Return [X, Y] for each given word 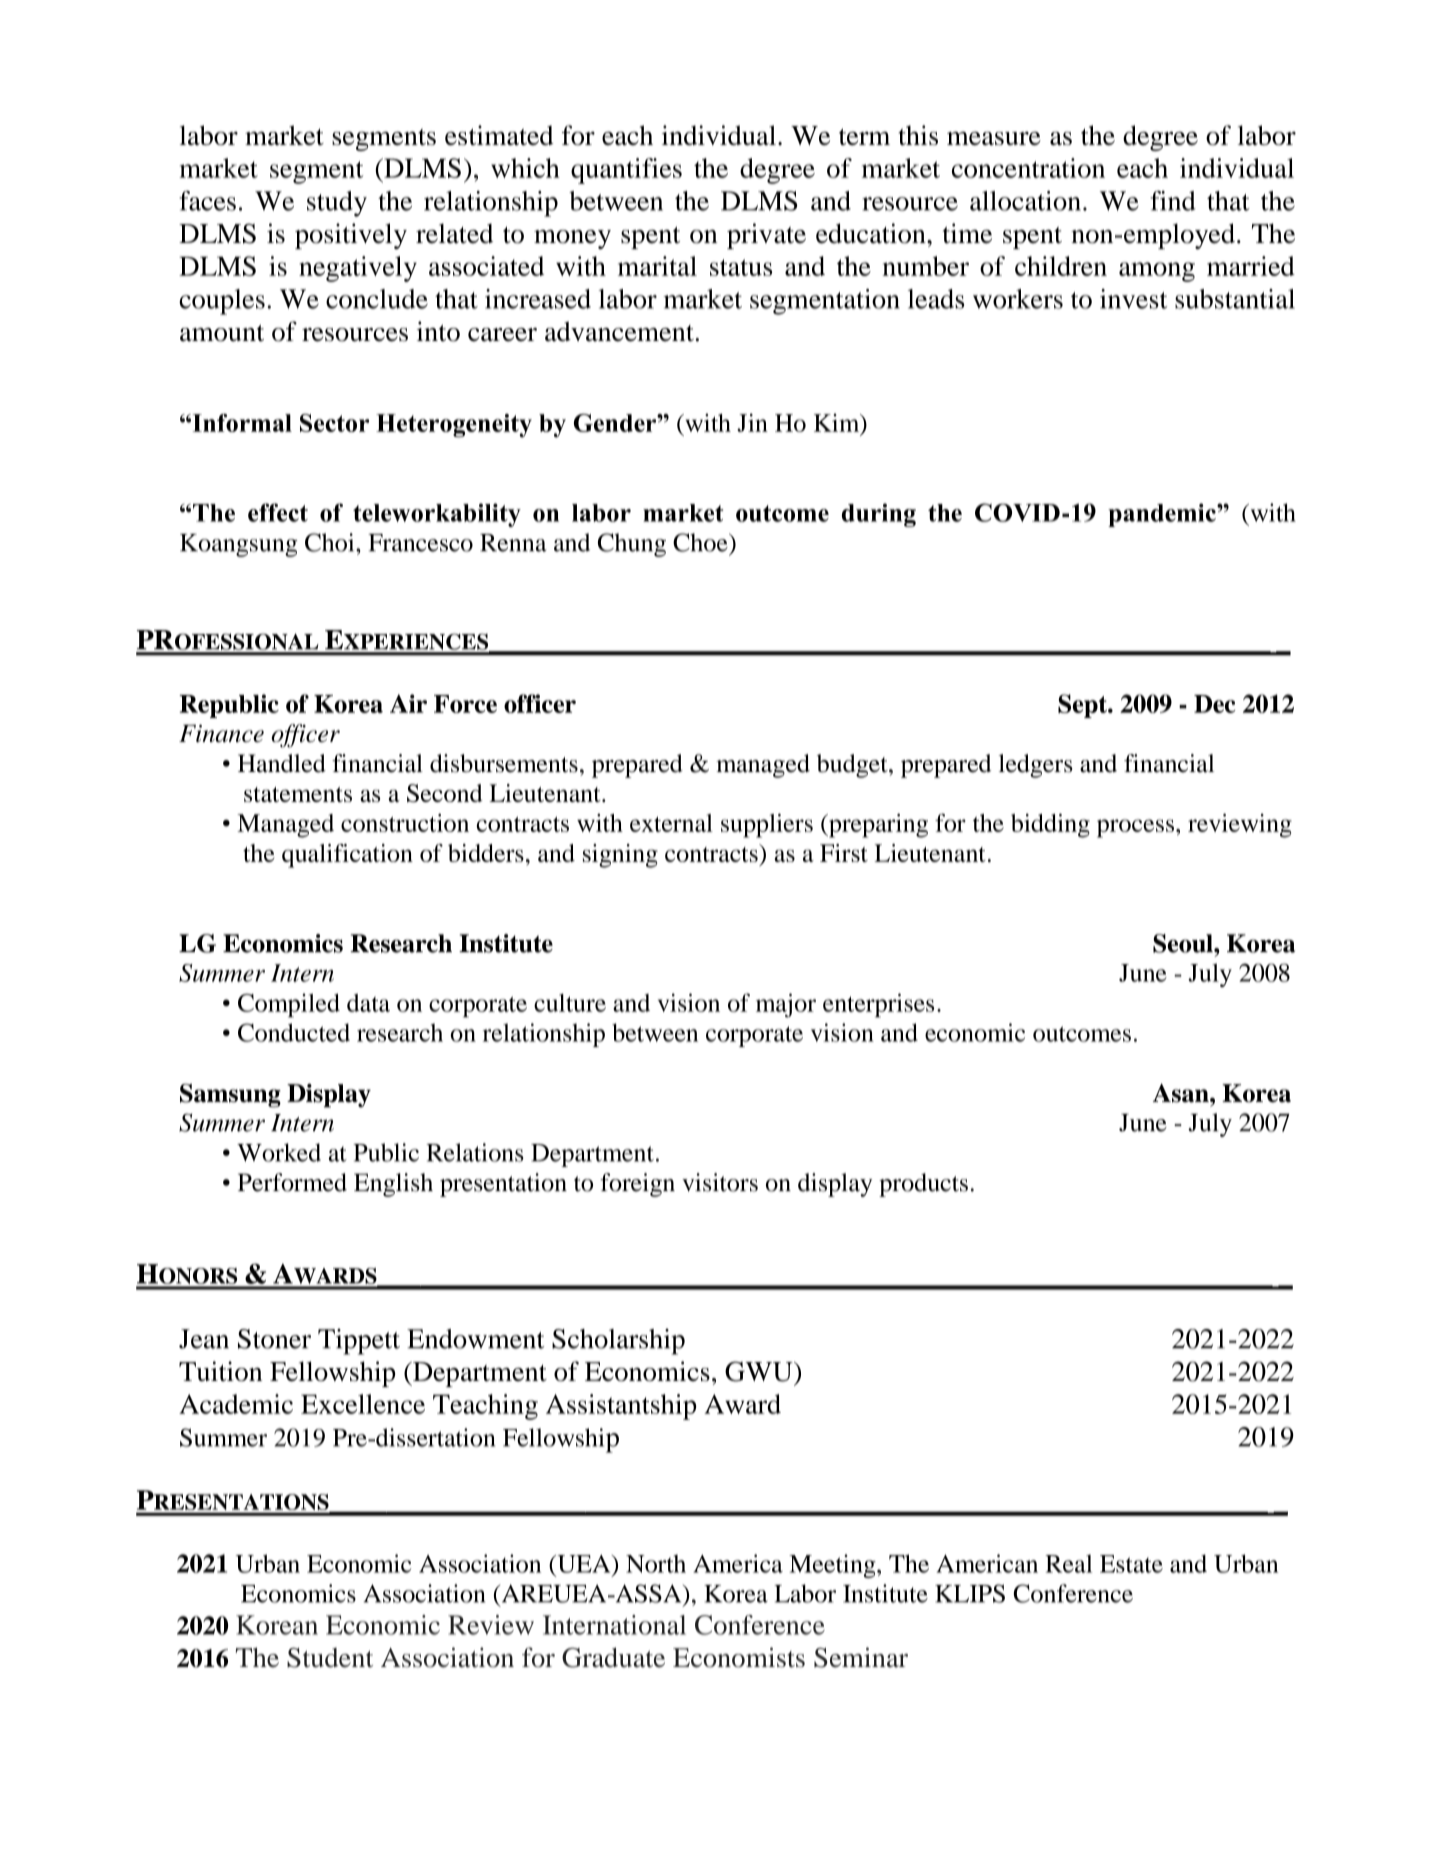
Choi [331, 542]
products [923, 1185]
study [337, 204]
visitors [720, 1182]
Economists [739, 1657]
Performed [292, 1182]
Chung [632, 545]
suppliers [767, 826]
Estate [1131, 1564]
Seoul [1184, 943]
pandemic [1163, 515]
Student [330, 1658]
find [1173, 201]
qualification [347, 856]
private [766, 236]
